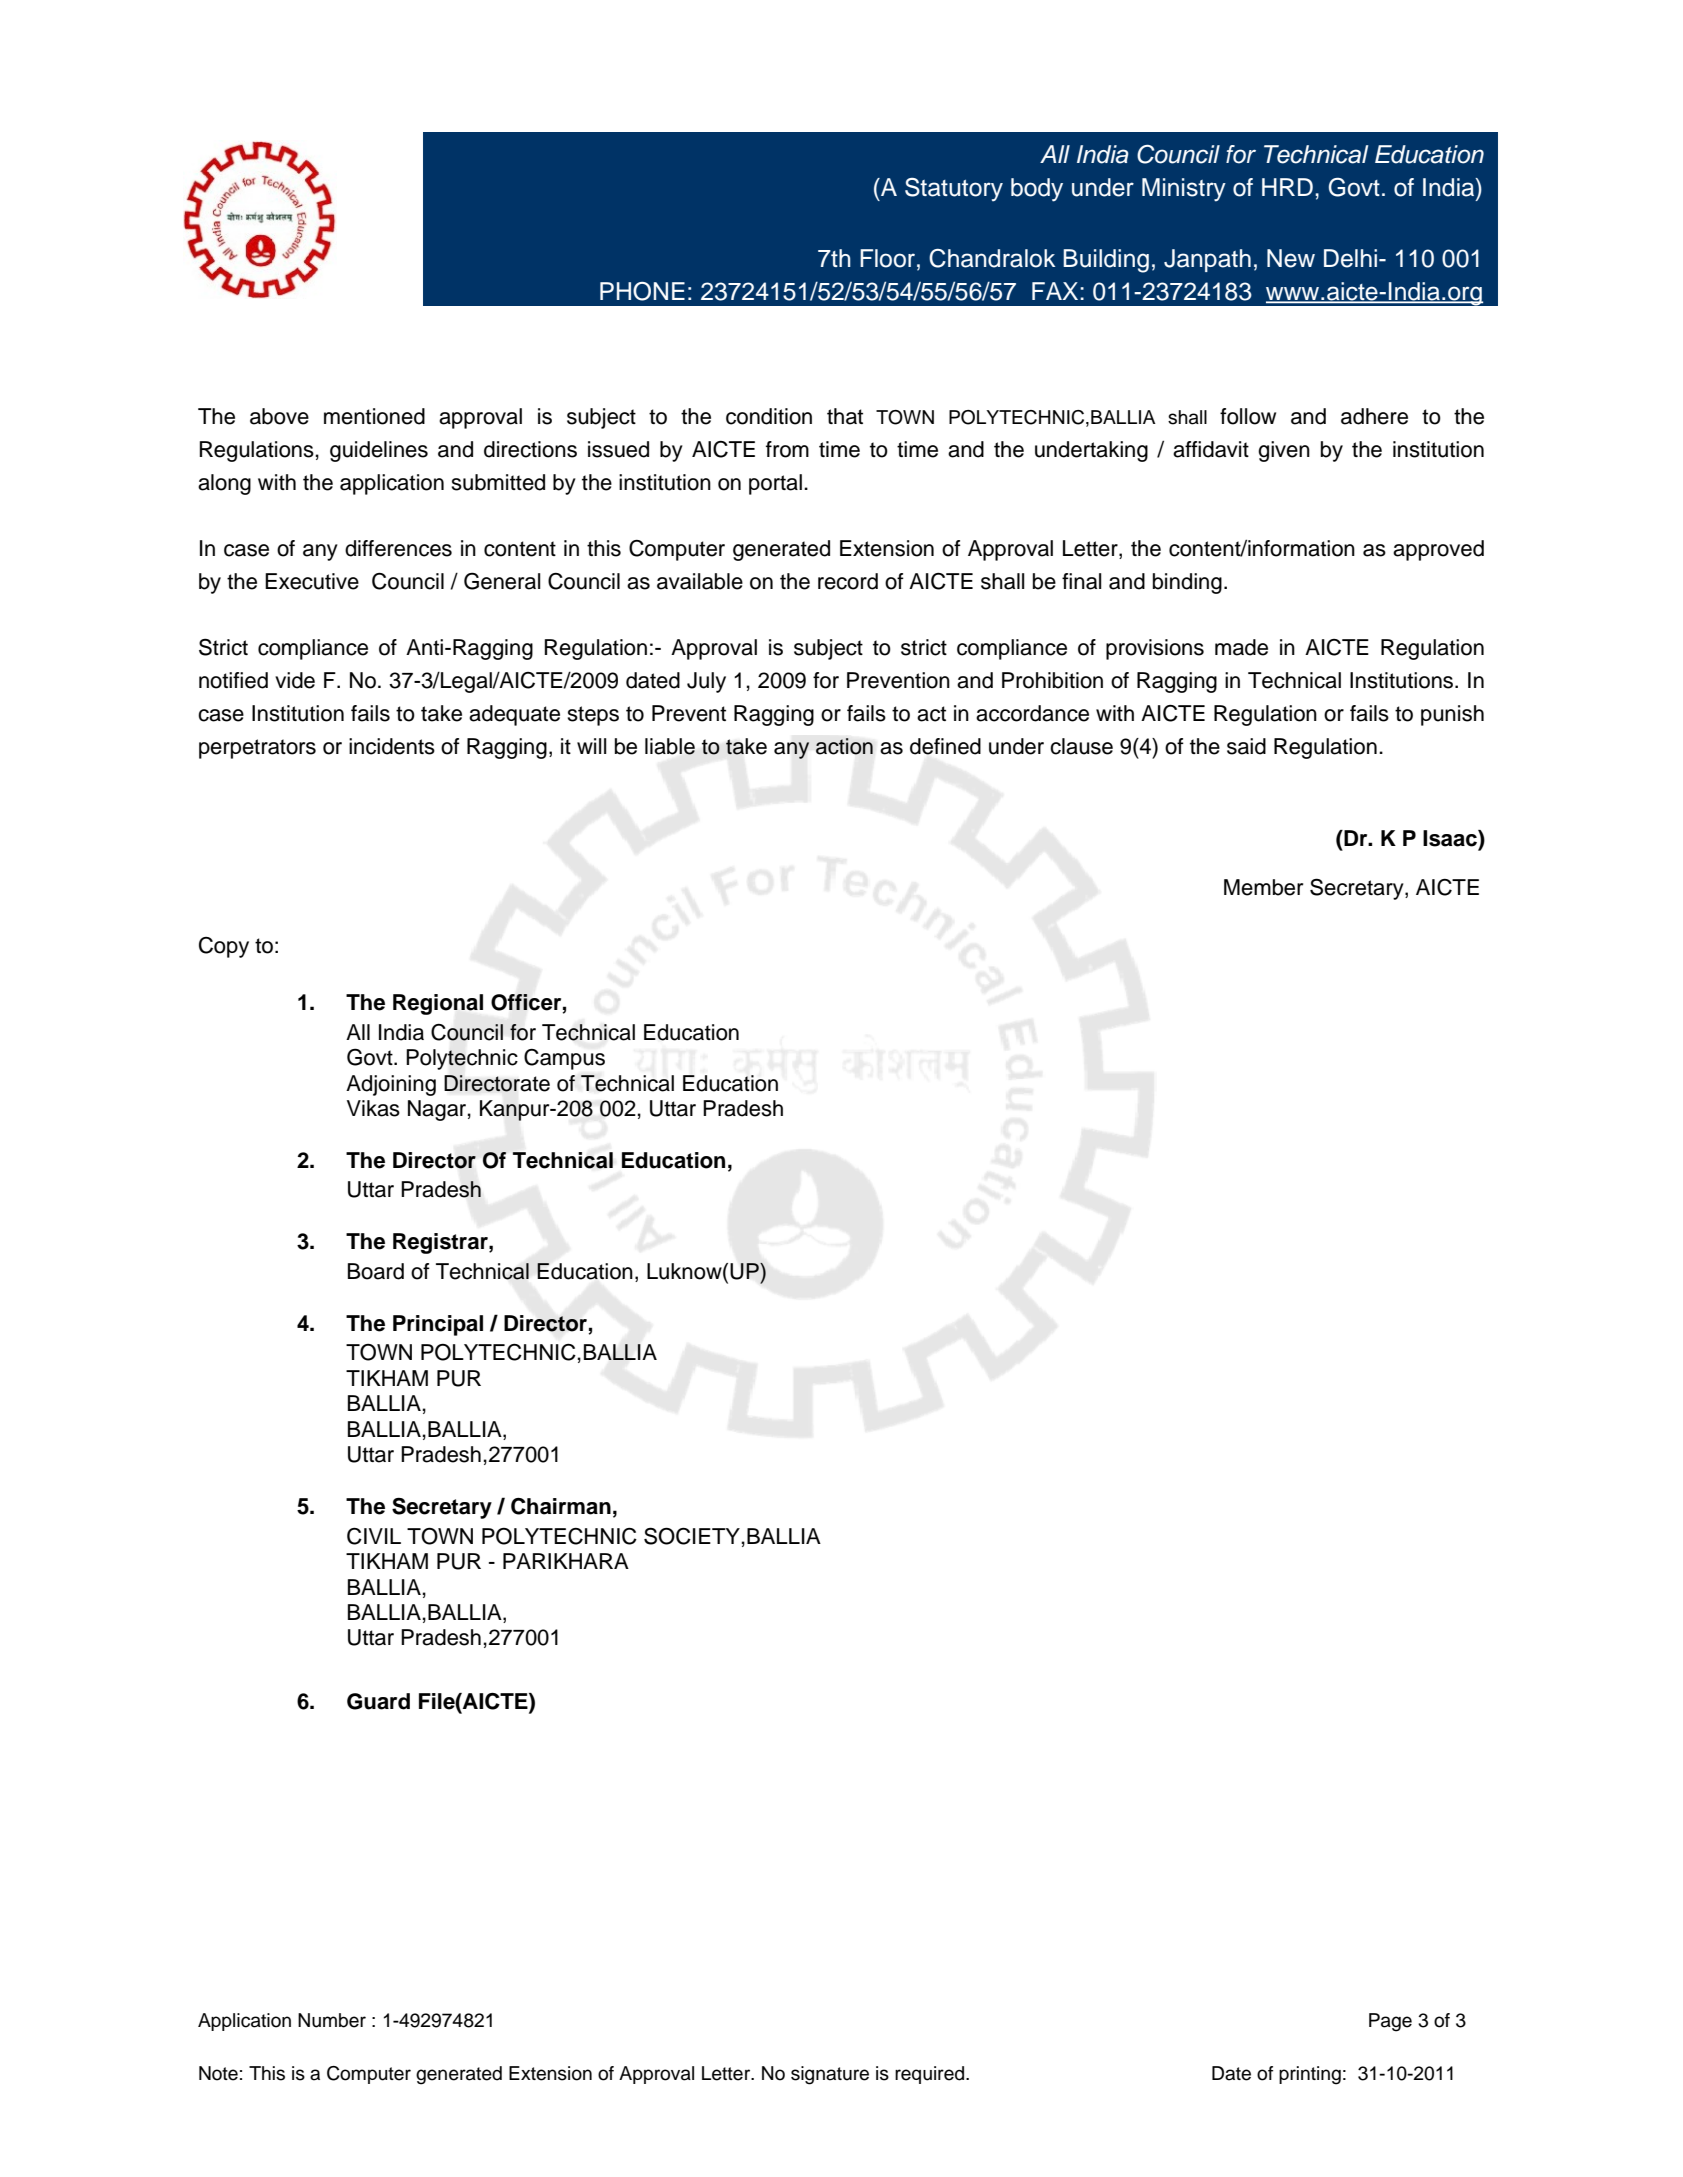  Describe the element at coordinates (564, 1059) in the page. I see `Campus` at that location.
